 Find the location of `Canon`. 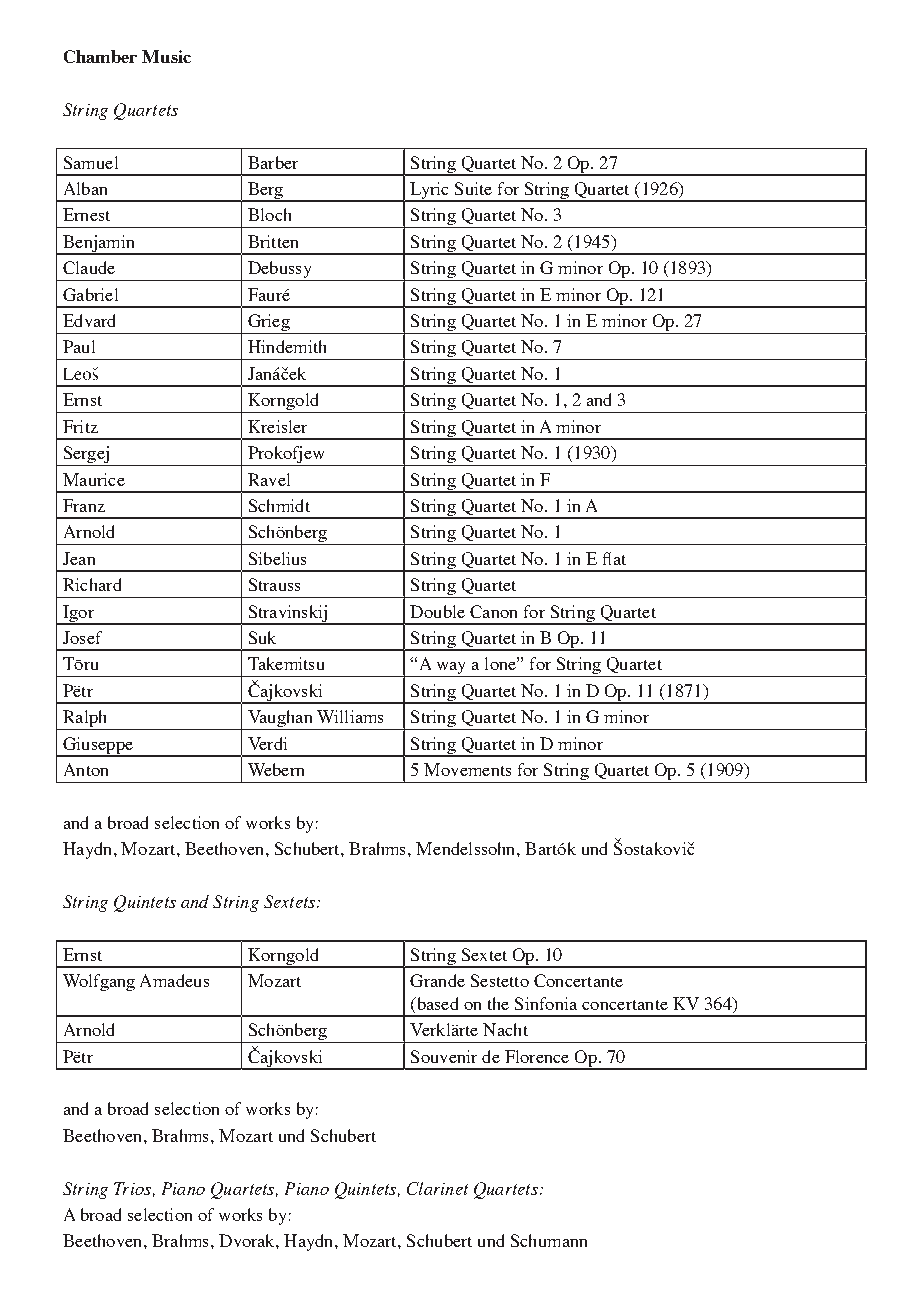

Canon is located at coordinates (493, 611).
